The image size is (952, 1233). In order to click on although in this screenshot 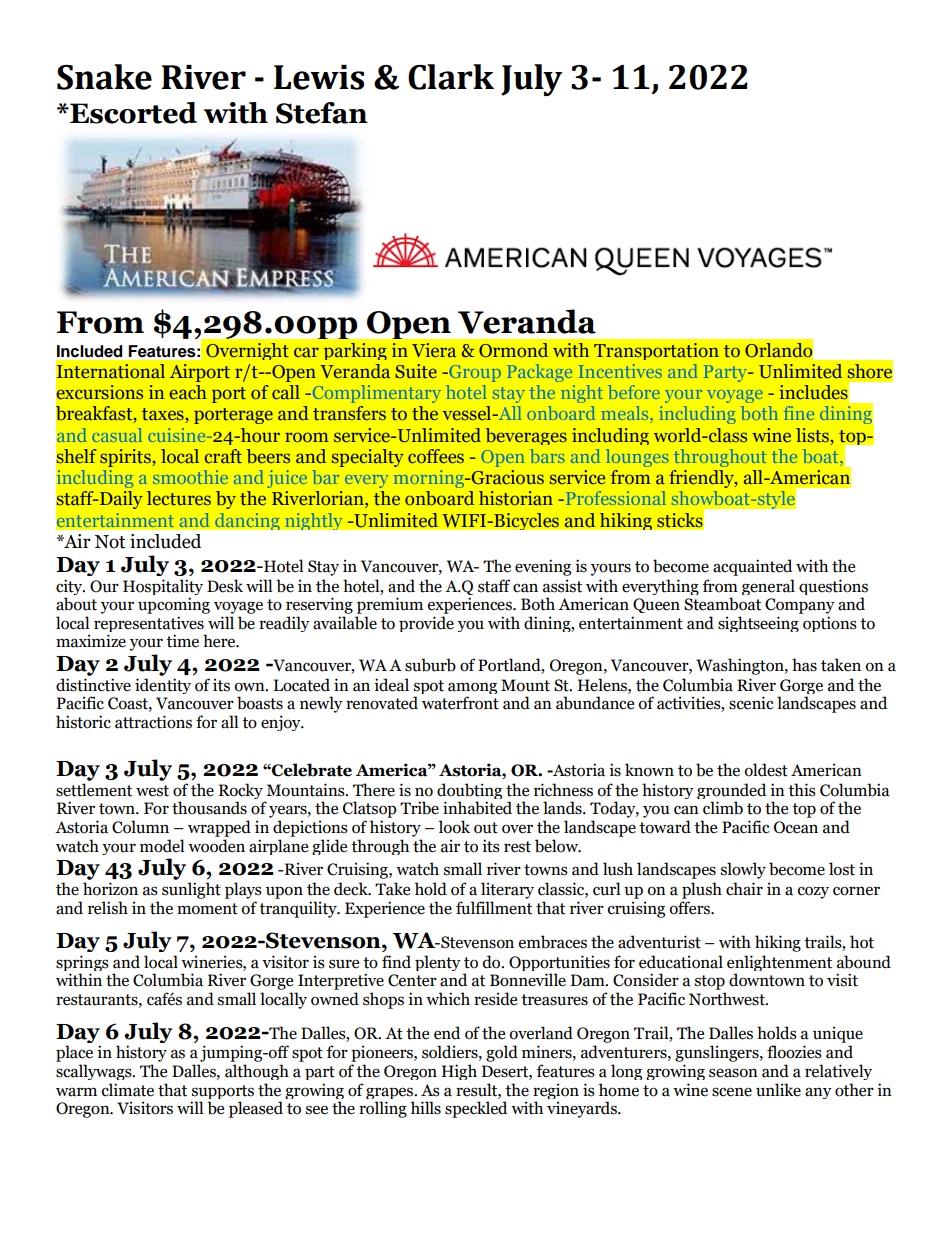, I will do `click(257, 1072)`.
